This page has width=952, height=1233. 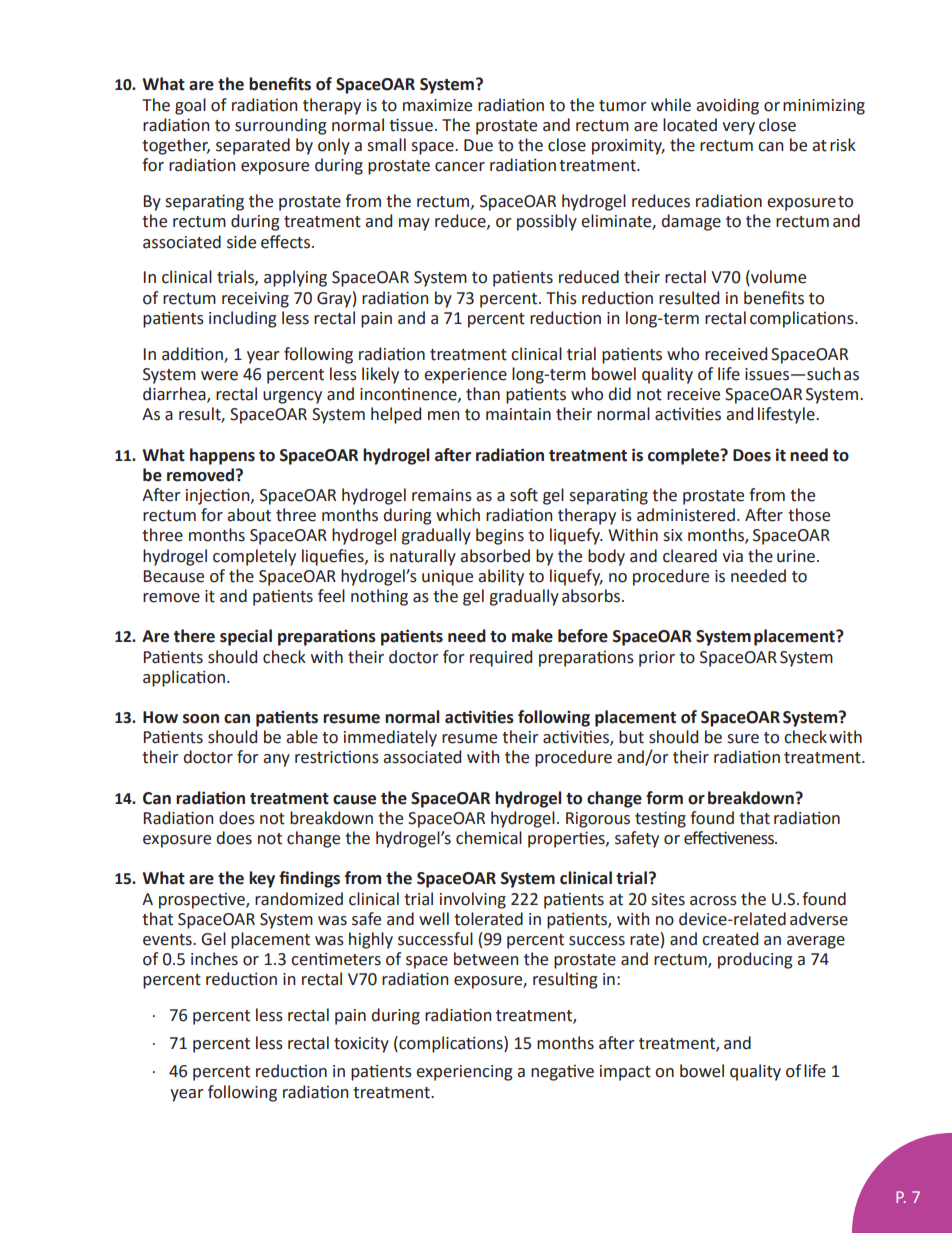 I want to click on immediately, so click(x=390, y=738).
